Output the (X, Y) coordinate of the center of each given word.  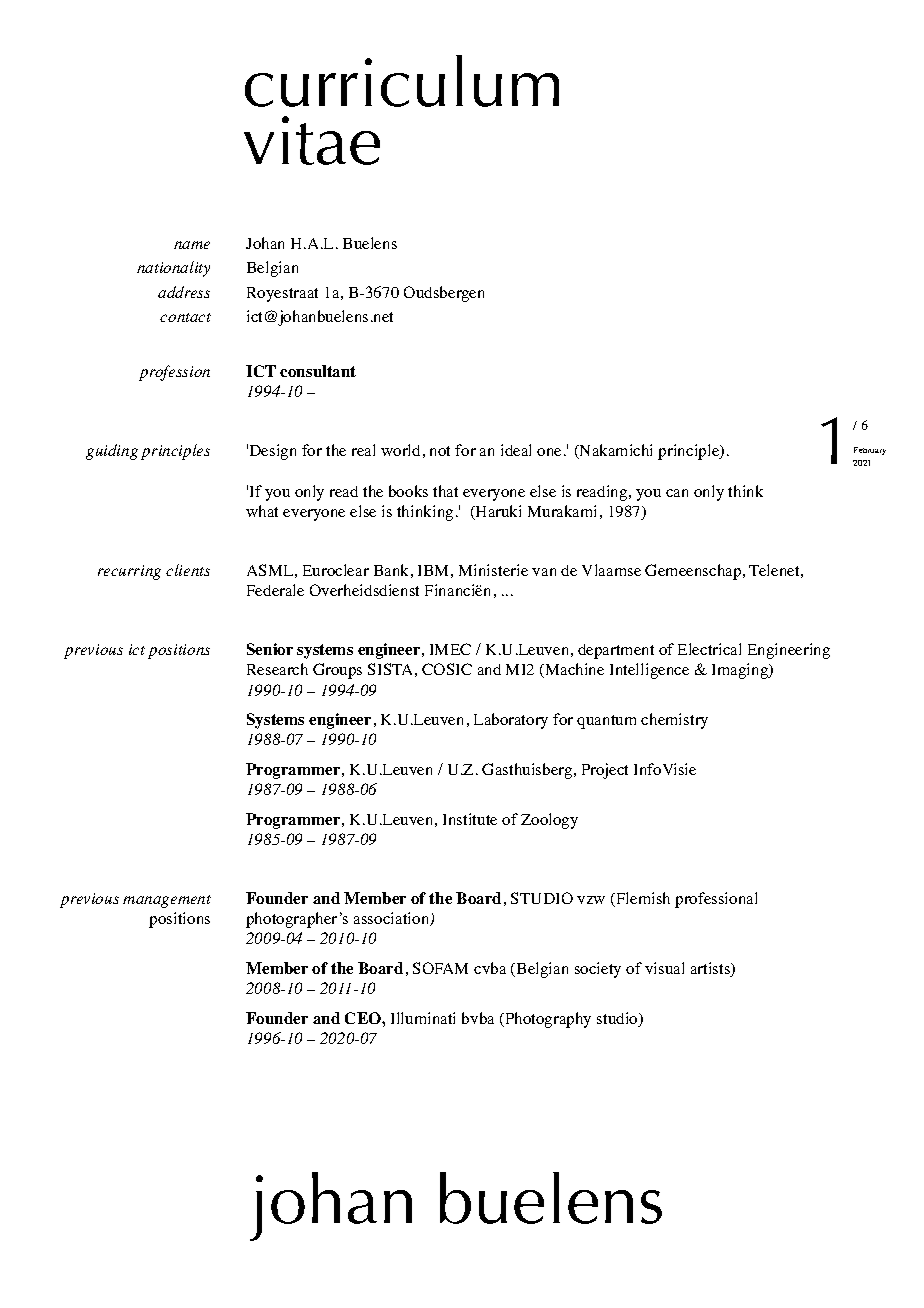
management (167, 901)
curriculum (402, 81)
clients (188, 570)
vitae (312, 140)
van (544, 572)
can (677, 493)
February (870, 451)
